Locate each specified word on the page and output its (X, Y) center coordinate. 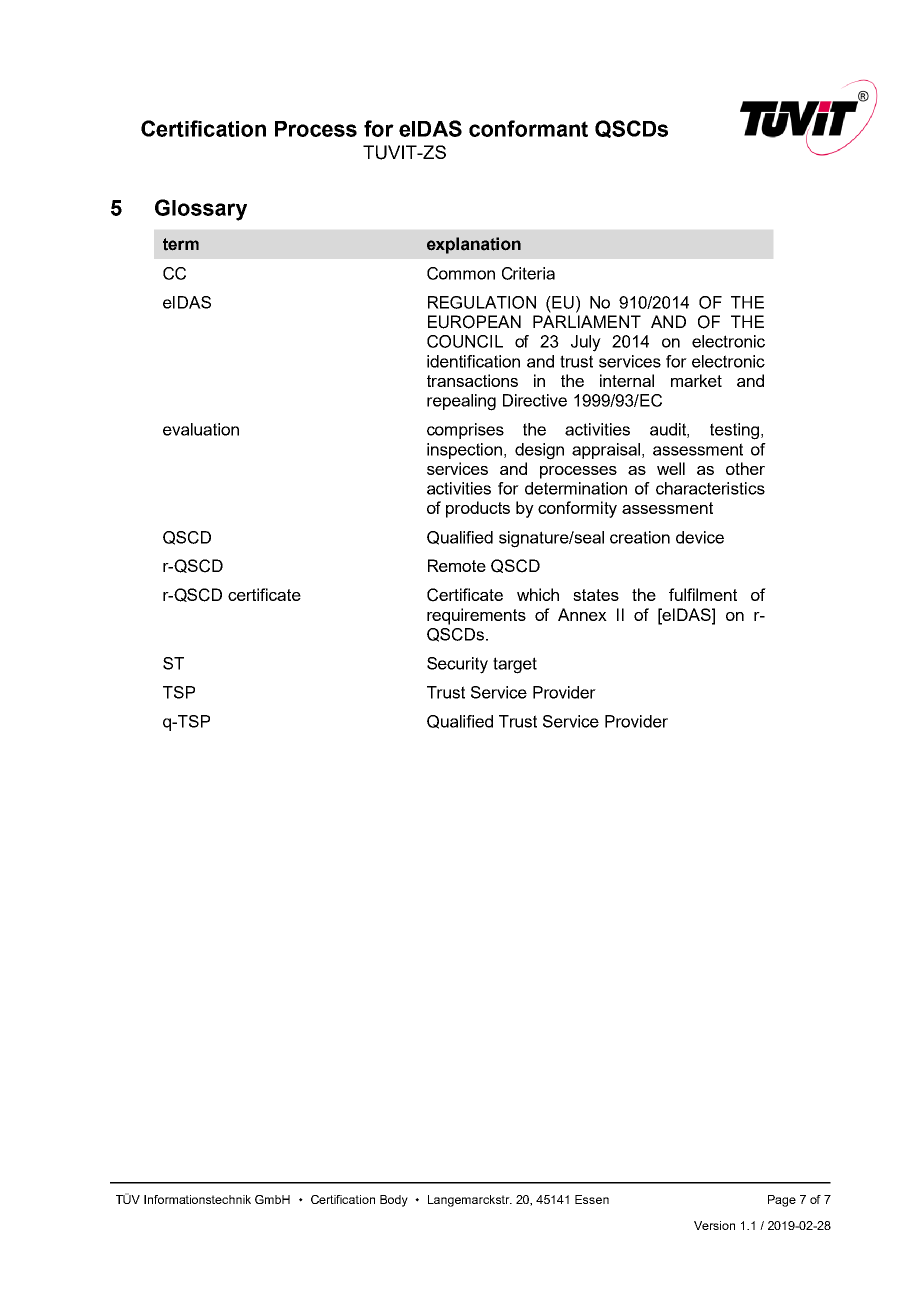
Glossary (201, 210)
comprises (465, 431)
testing (734, 431)
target (515, 665)
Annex (582, 614)
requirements (476, 616)
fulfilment (703, 594)
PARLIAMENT (587, 321)
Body (394, 1201)
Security (457, 665)
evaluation (201, 429)
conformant (528, 128)
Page (782, 1201)
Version (714, 1225)
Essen (592, 1199)
